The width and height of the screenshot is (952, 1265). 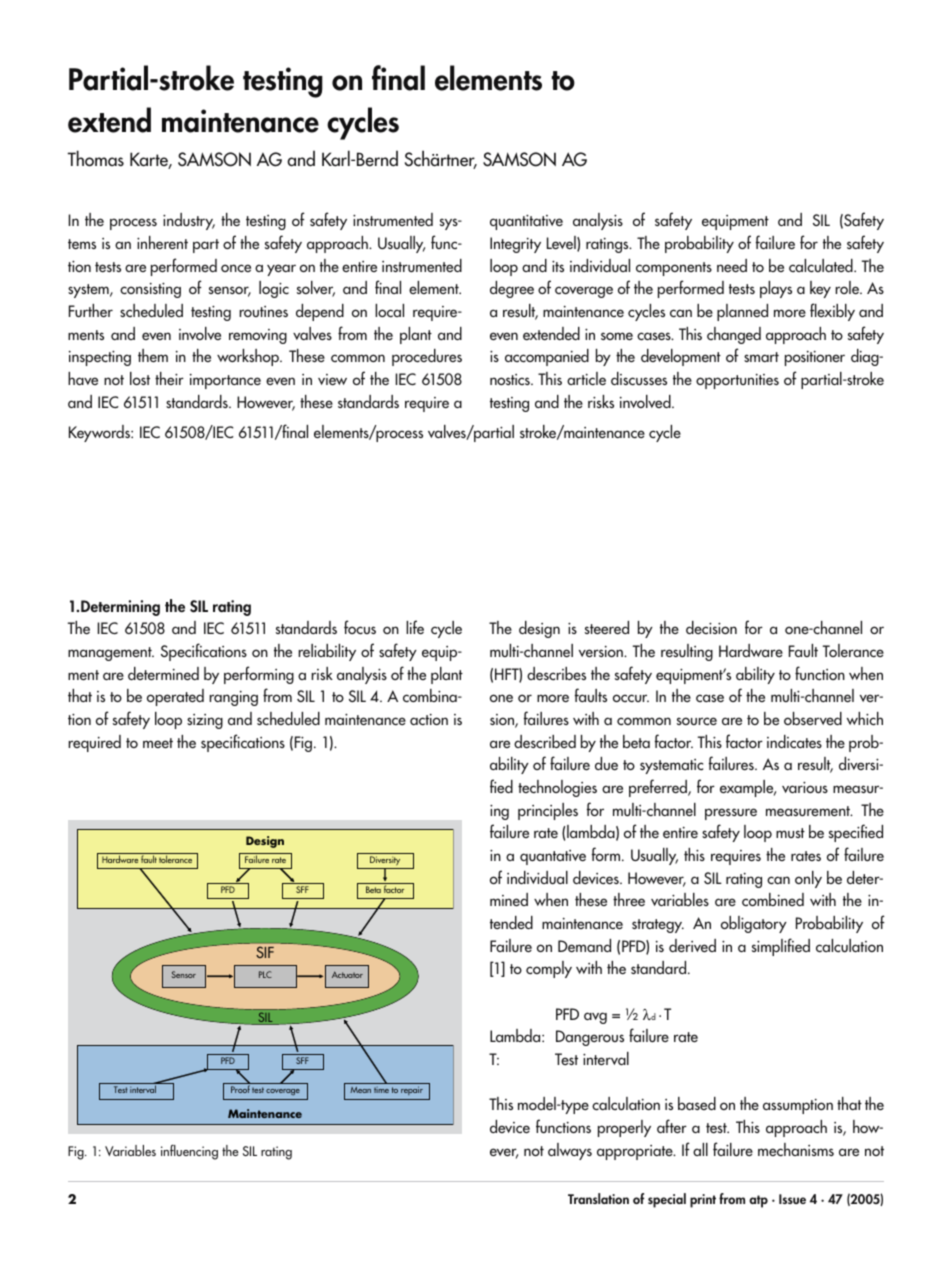 What do you see at coordinates (189, 221) in the screenshot?
I see `industry` at bounding box center [189, 221].
